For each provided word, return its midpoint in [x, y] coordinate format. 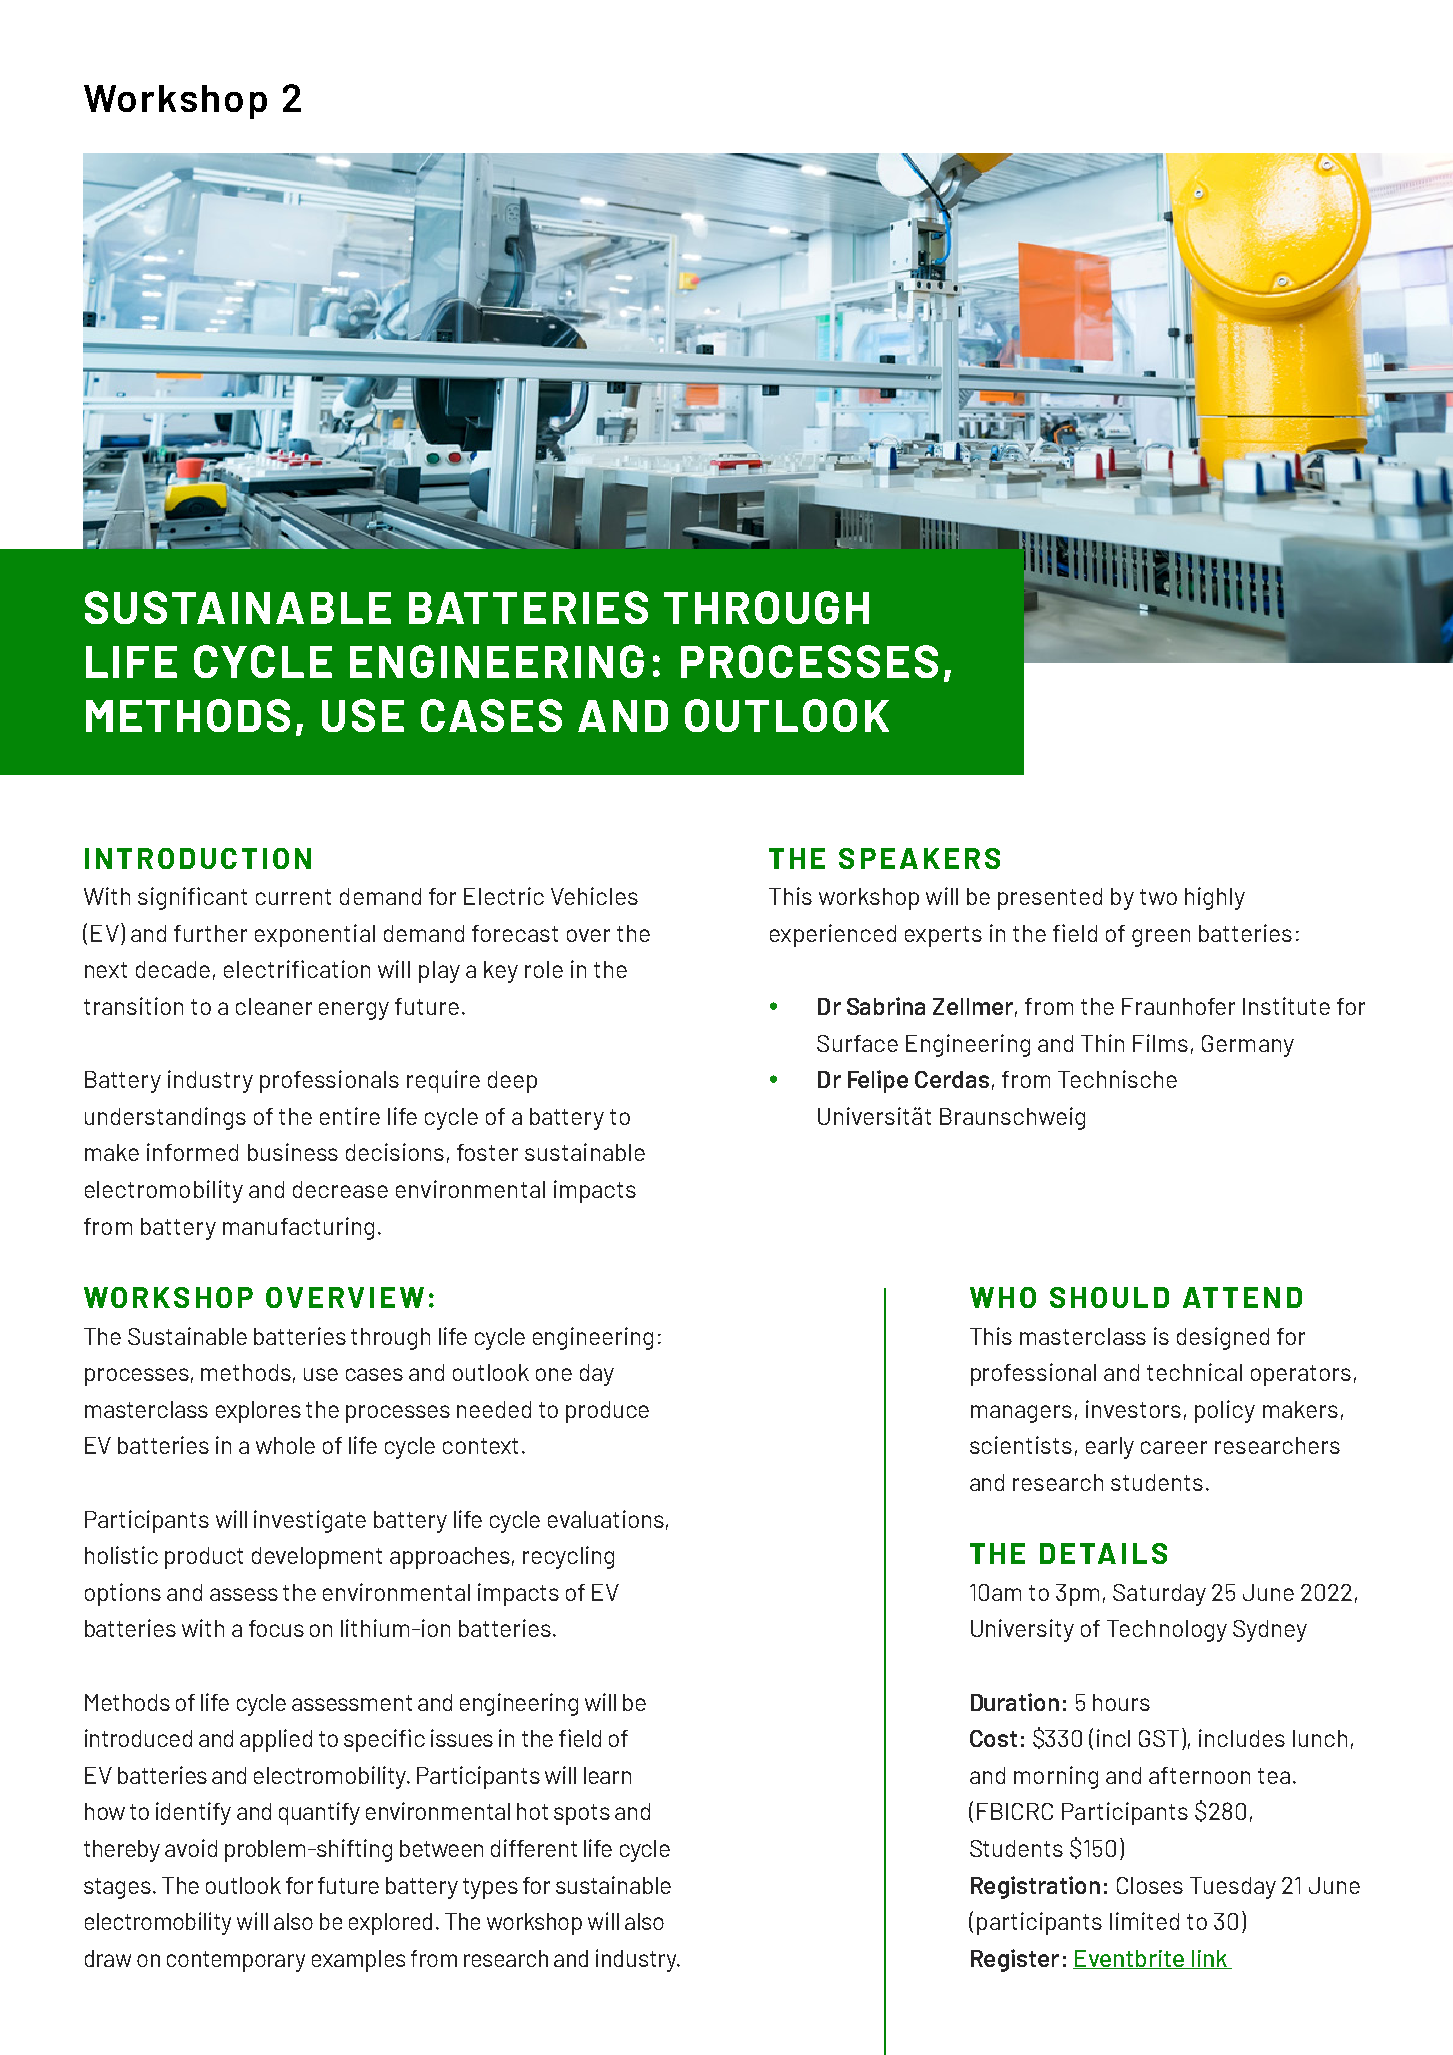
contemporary [236, 1961]
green [1161, 938]
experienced [833, 935]
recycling [568, 1557]
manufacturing [298, 1228]
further [210, 933]
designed [1223, 1338]
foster [487, 1152]
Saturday [1159, 1595]
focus [276, 1628]
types [490, 1888]
